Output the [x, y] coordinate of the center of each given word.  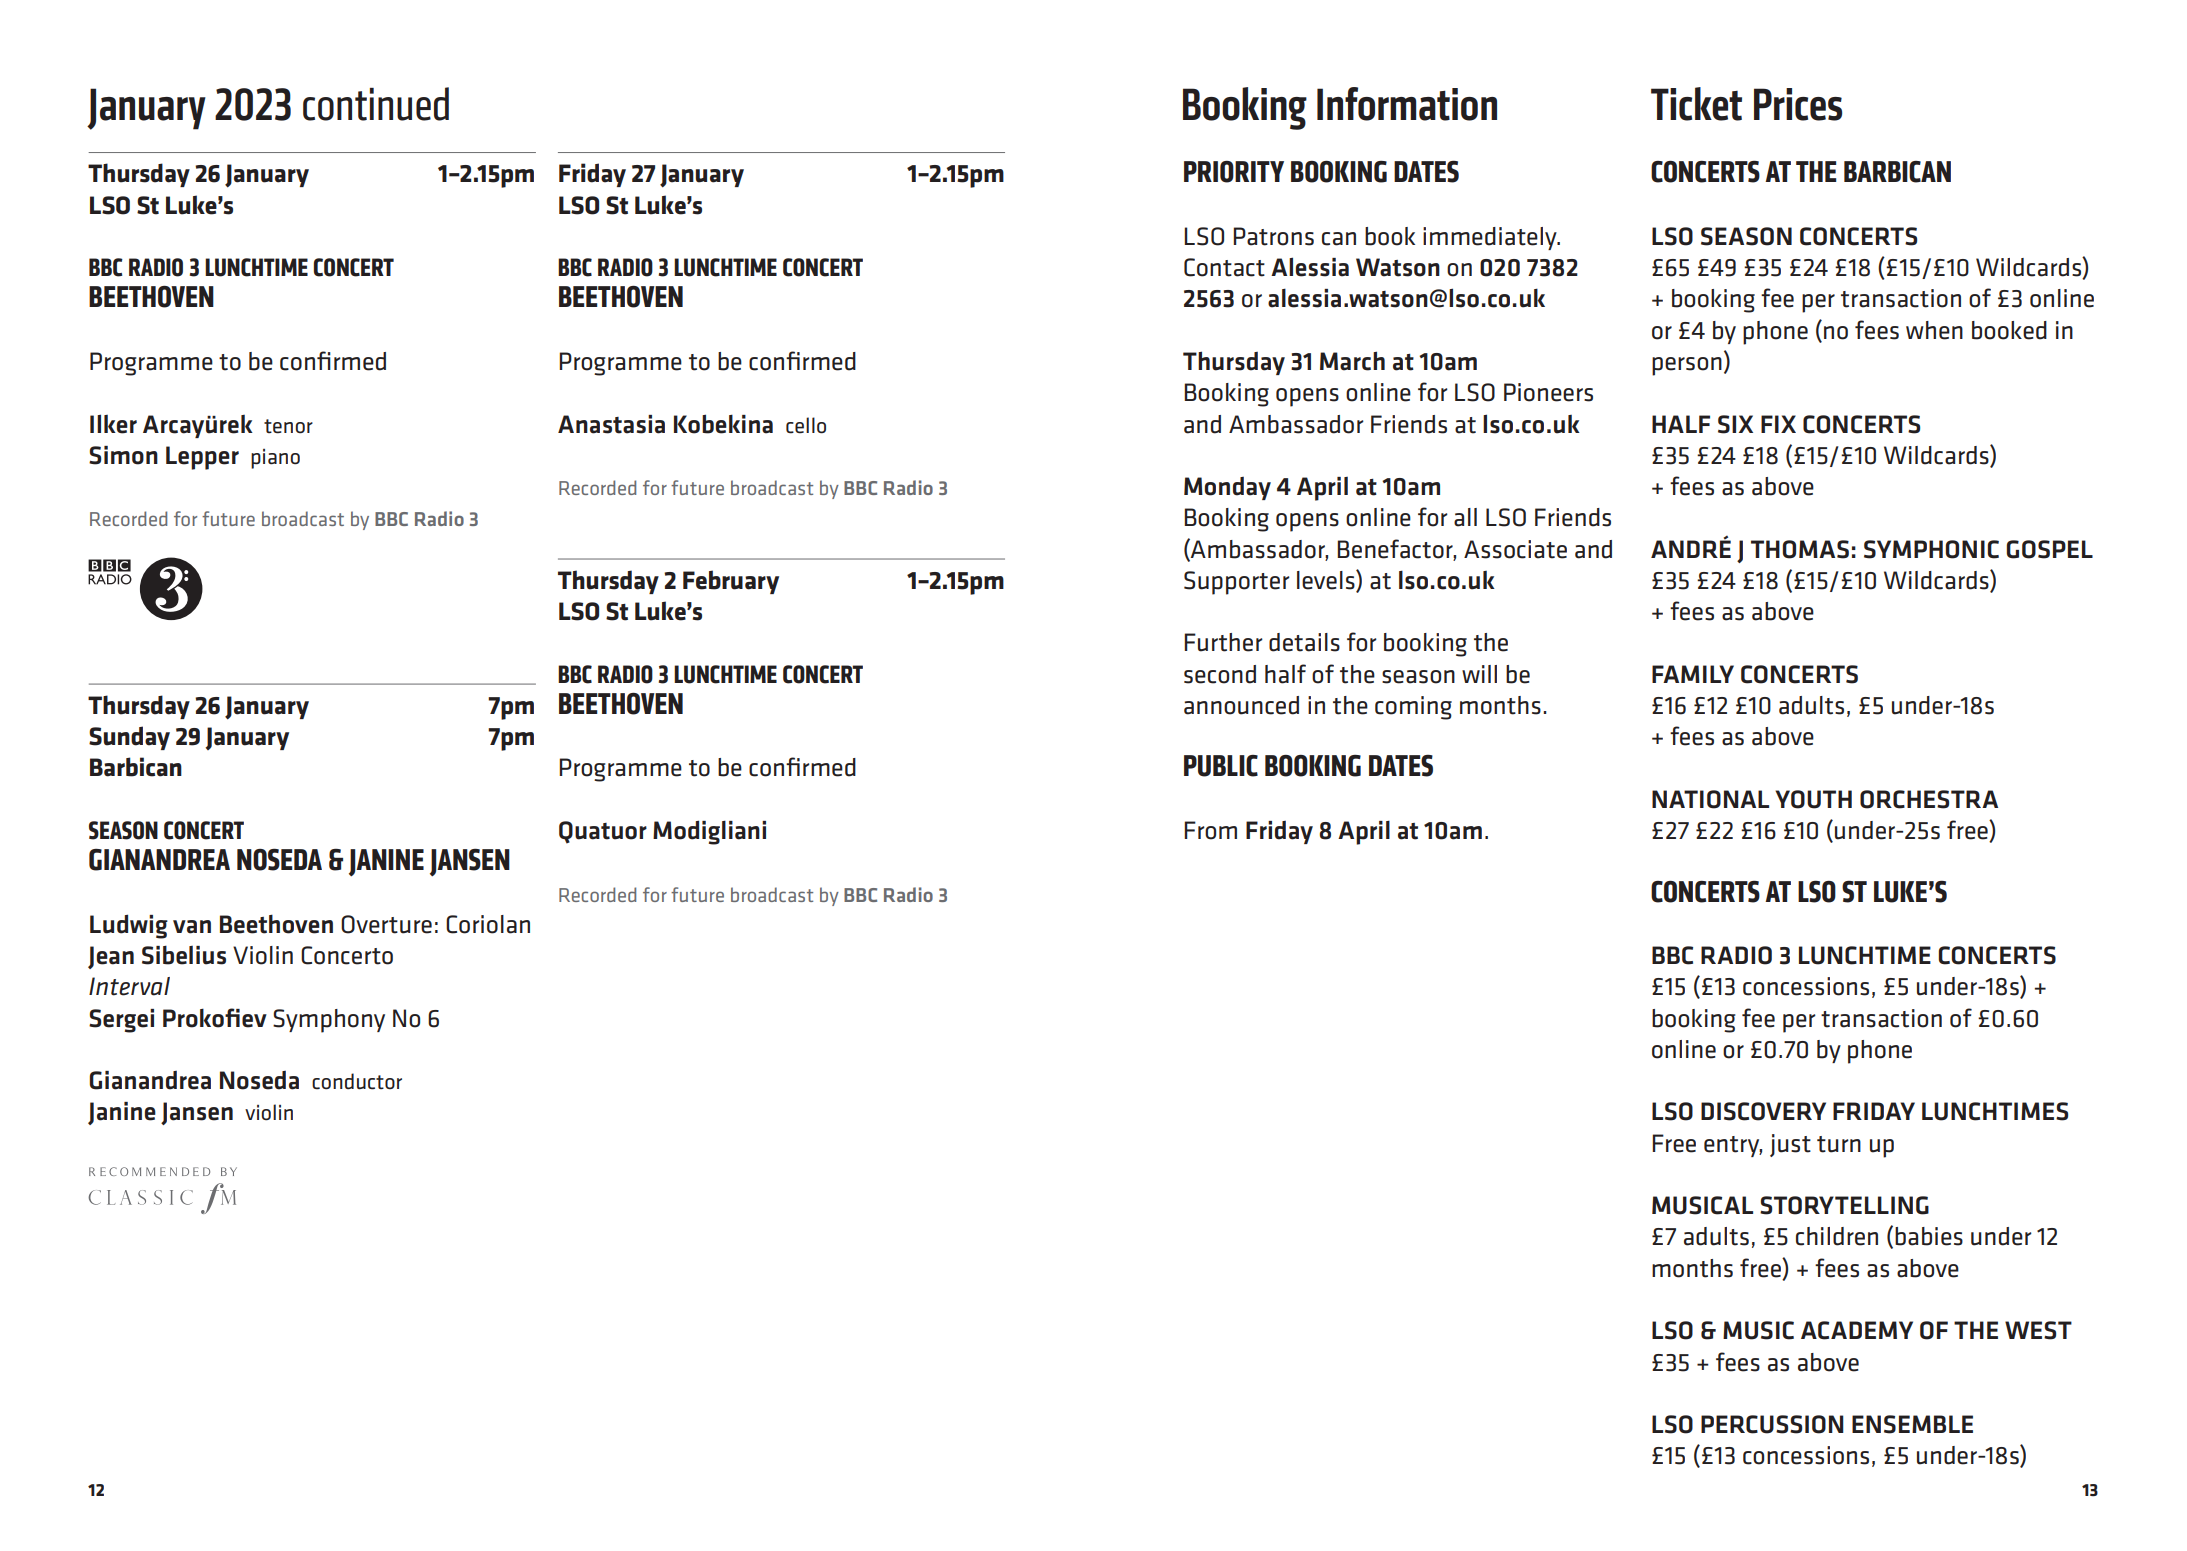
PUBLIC [1221, 766]
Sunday [129, 738]
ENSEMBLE [1912, 1424]
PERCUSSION [1772, 1424]
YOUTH [1813, 799]
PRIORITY [1234, 172]
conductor [357, 1081]
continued [376, 104]
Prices [1798, 104]
